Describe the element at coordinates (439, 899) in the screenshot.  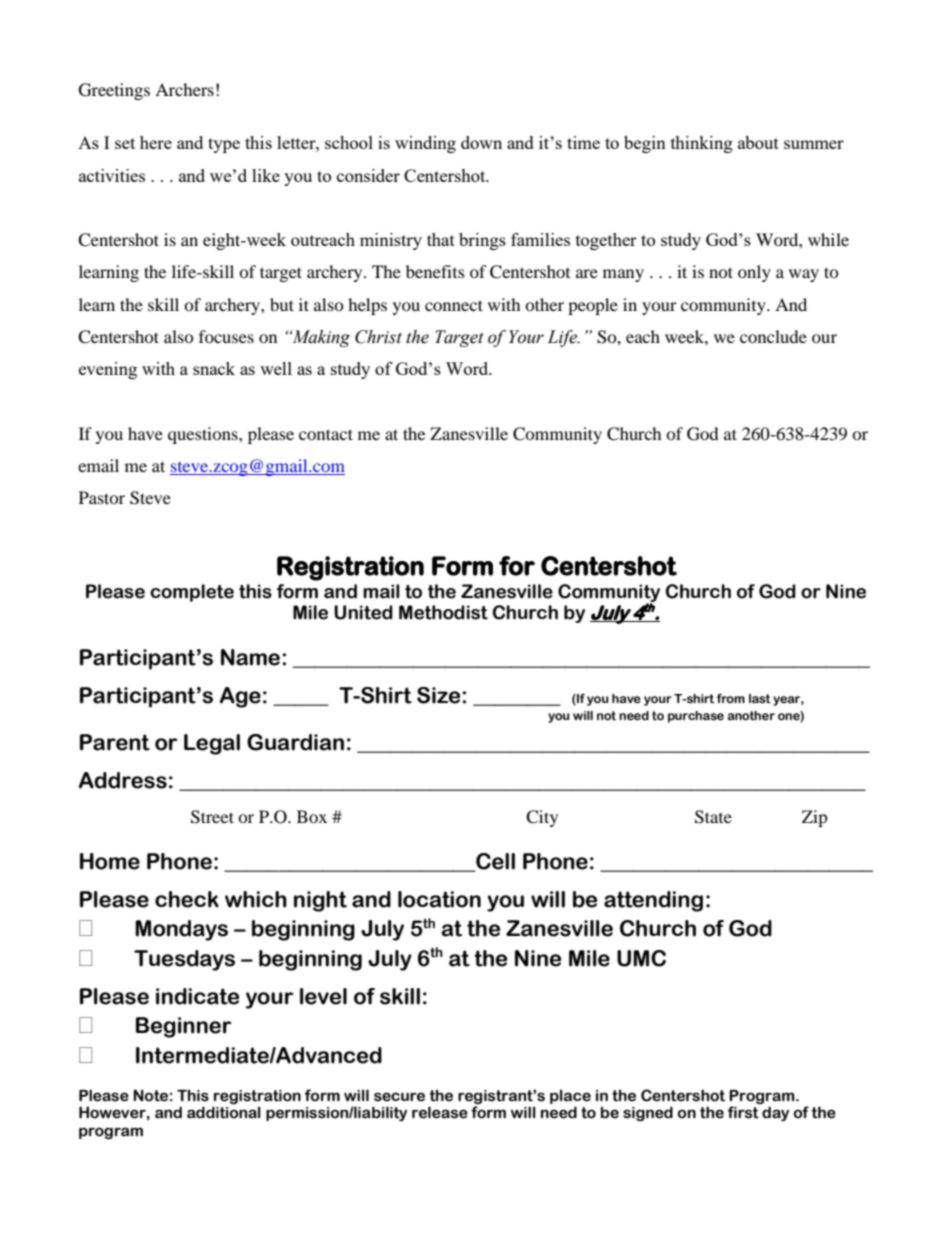
I see `location` at that location.
